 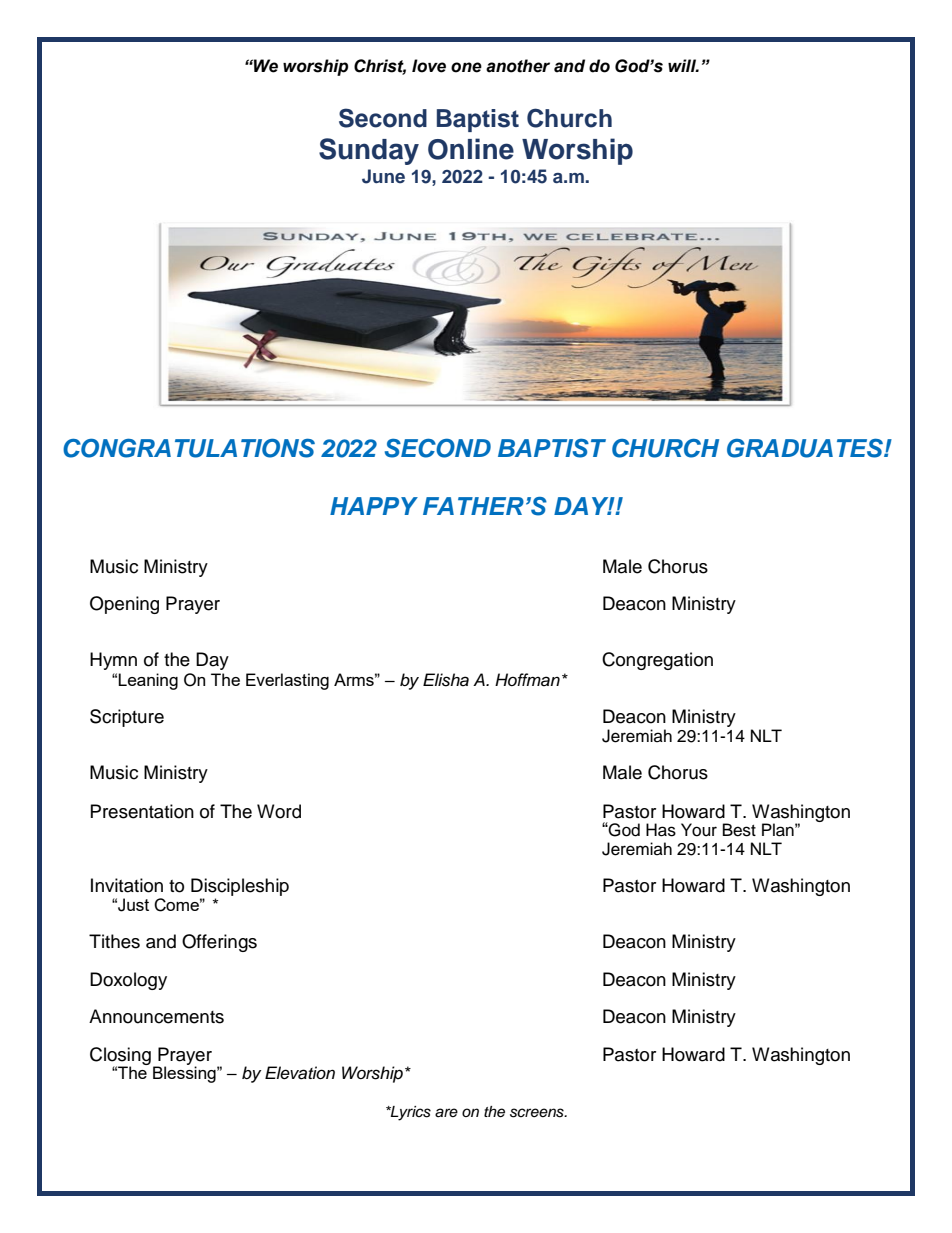 I want to click on Opening, so click(x=124, y=605).
